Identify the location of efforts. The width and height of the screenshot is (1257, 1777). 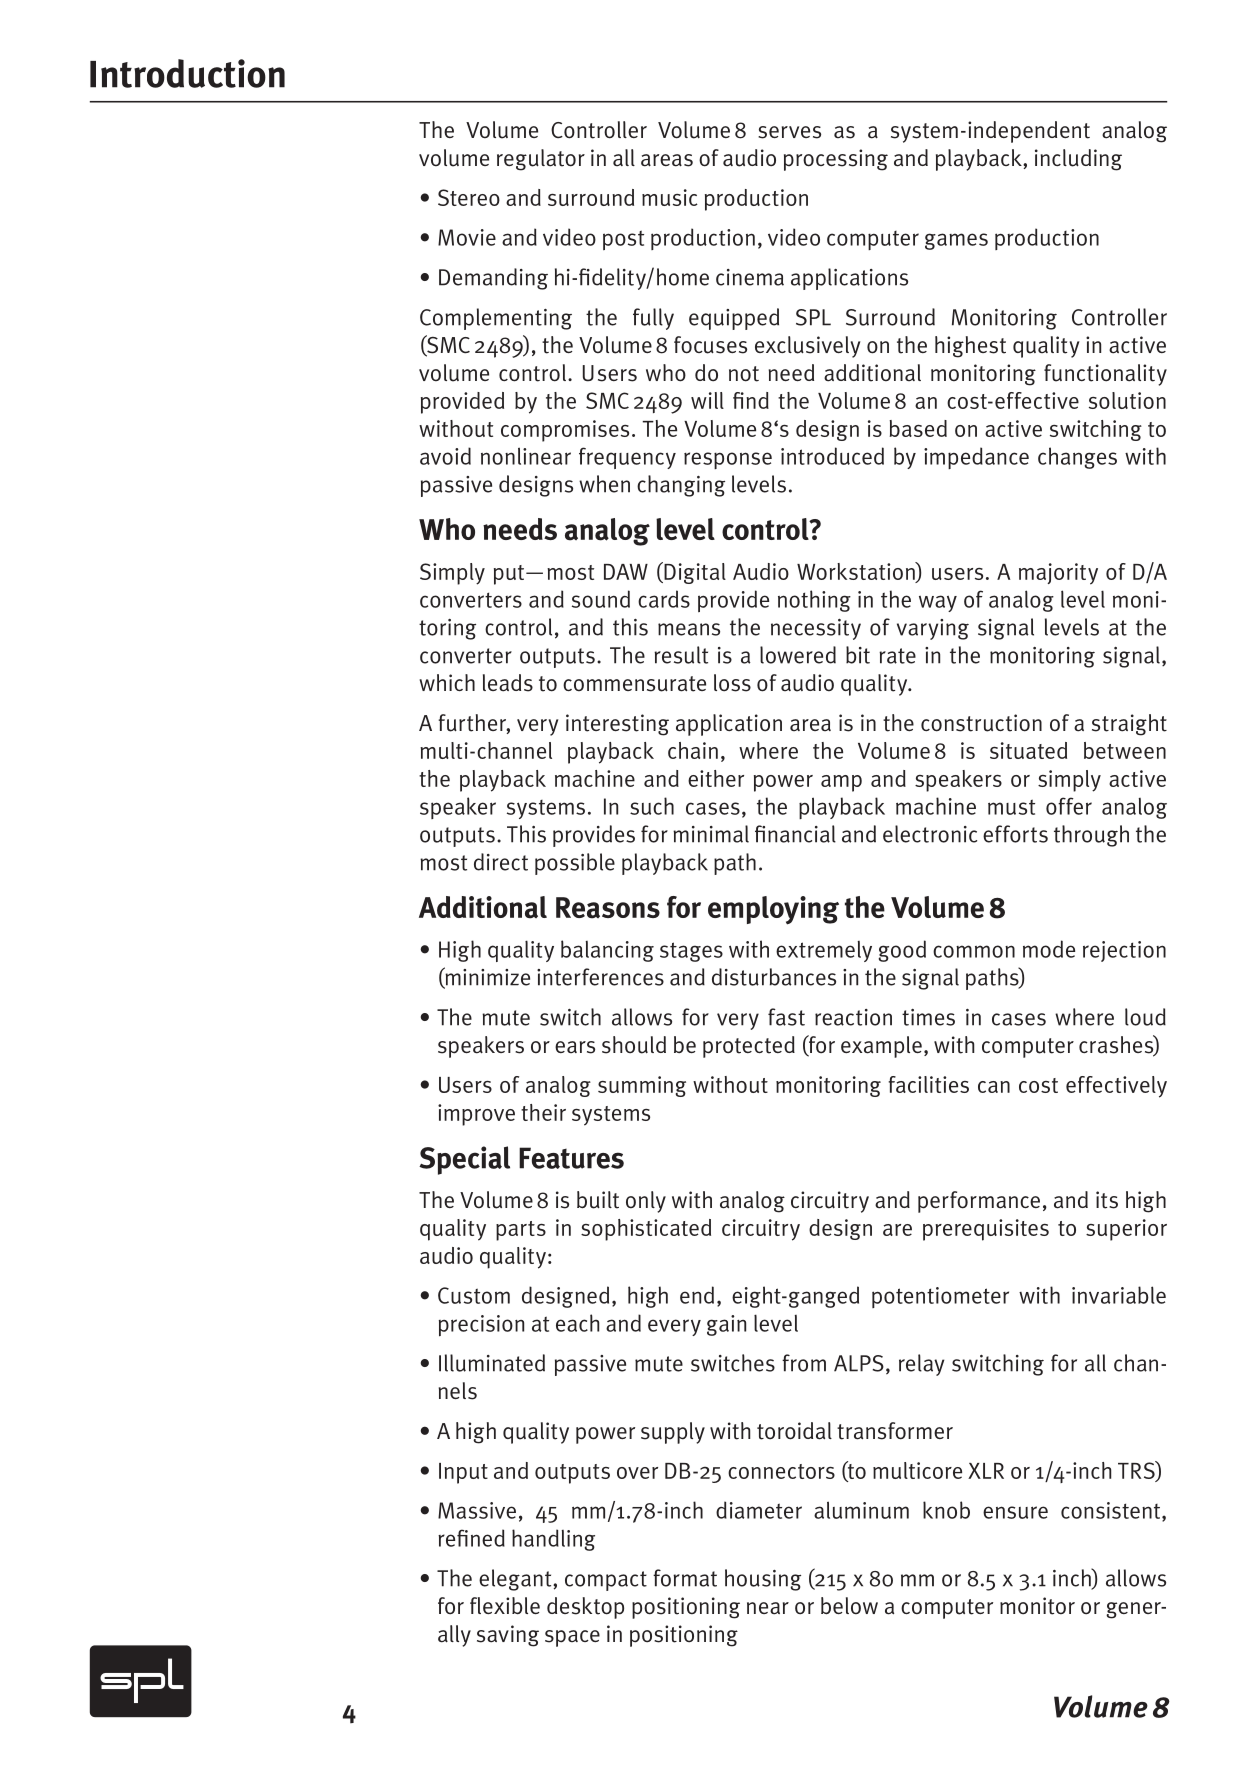
(1015, 834).
